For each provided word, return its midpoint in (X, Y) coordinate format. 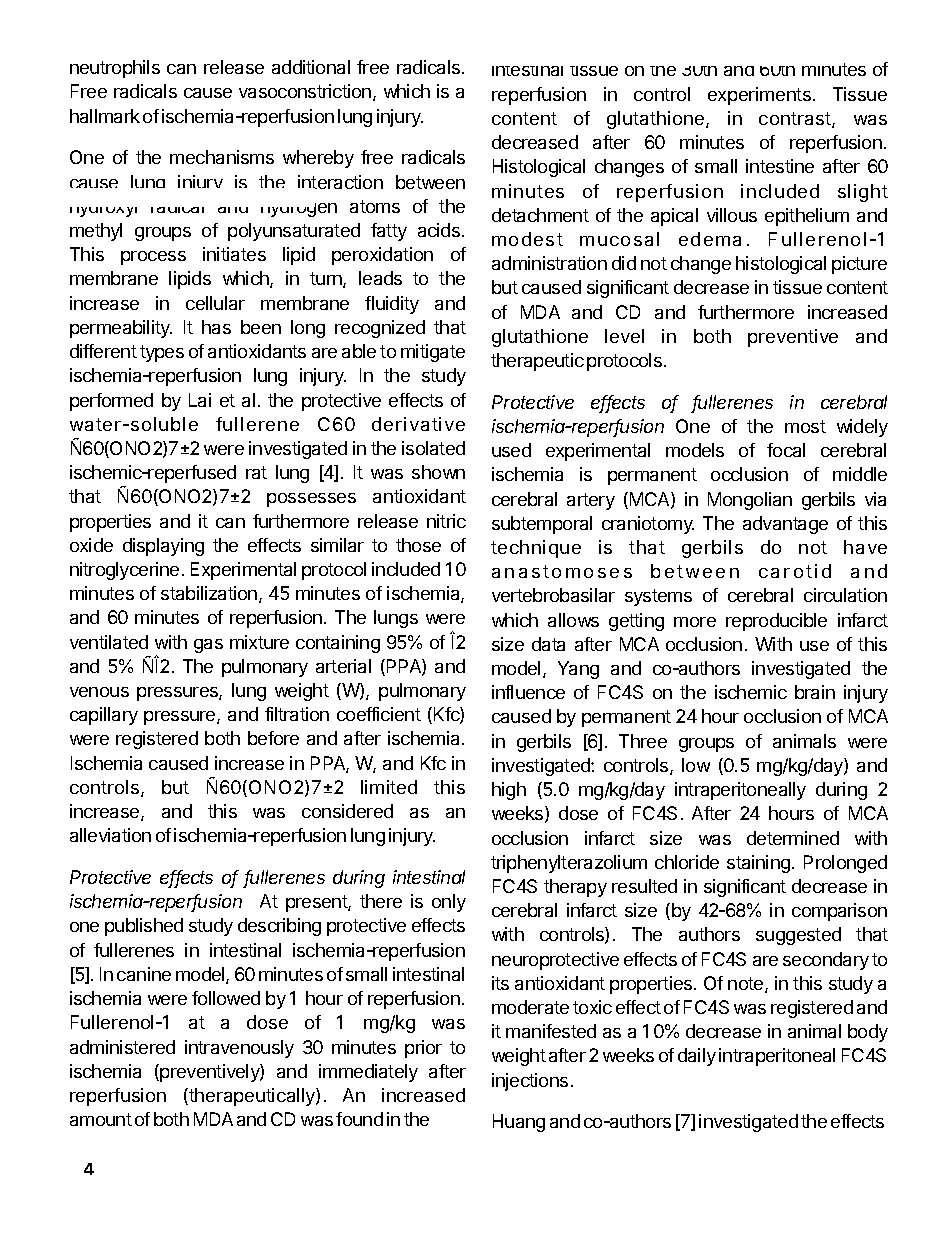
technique (536, 549)
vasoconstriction (306, 92)
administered (122, 1047)
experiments (759, 96)
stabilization (209, 593)
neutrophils (115, 69)
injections (530, 1082)
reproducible (776, 622)
